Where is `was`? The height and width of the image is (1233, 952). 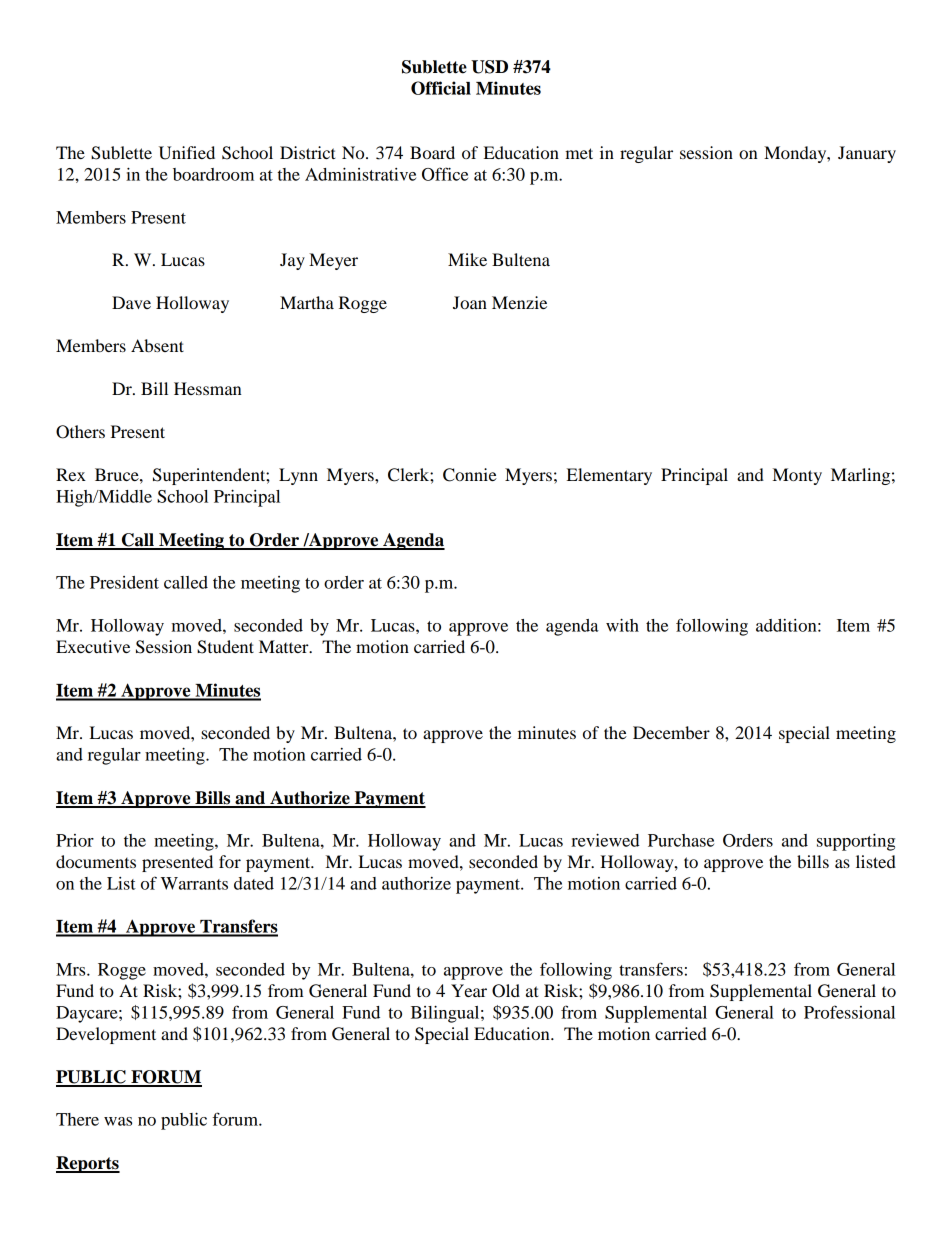 was is located at coordinates (118, 1121).
